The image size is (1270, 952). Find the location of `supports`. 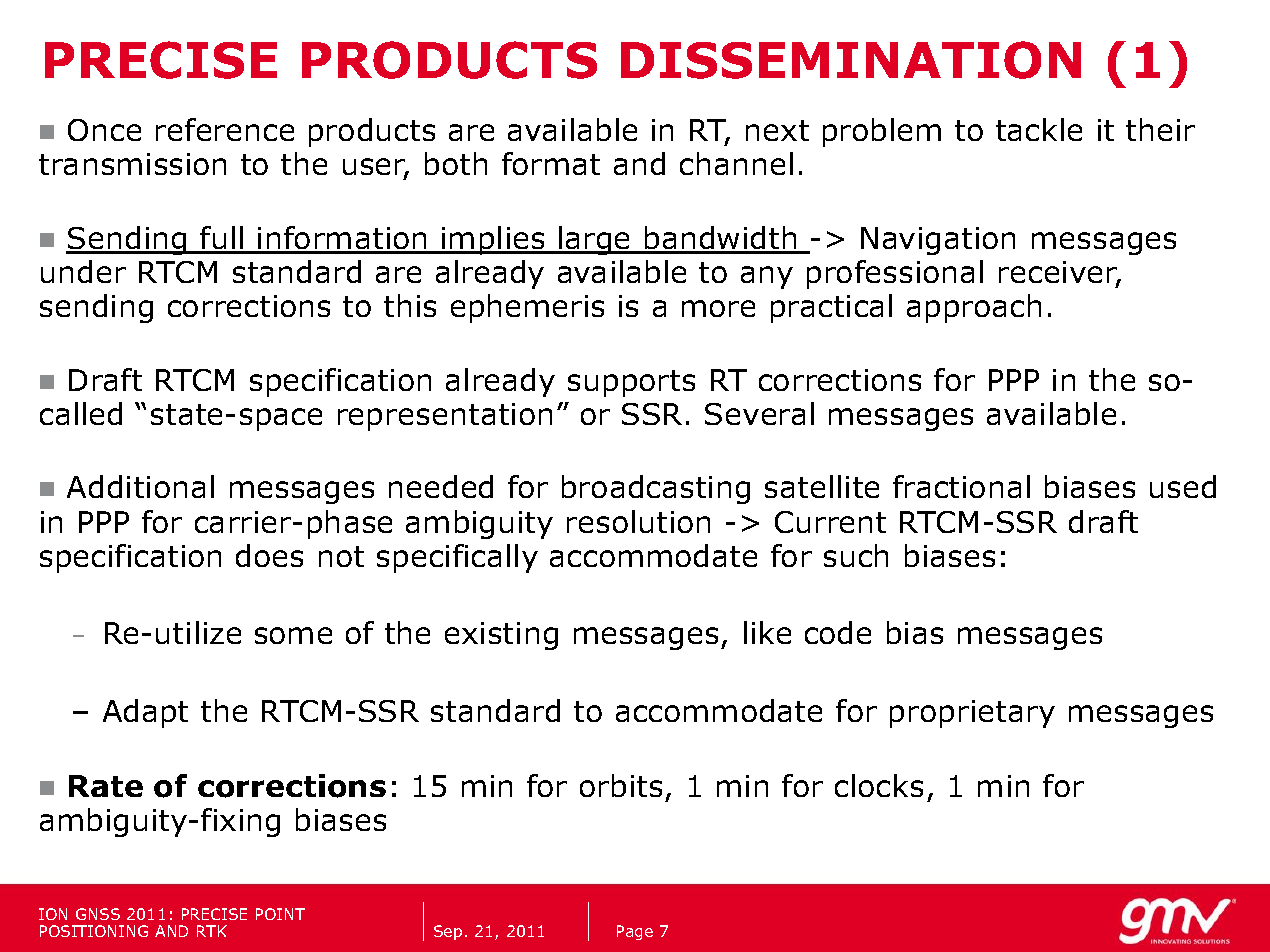

supports is located at coordinates (631, 383).
